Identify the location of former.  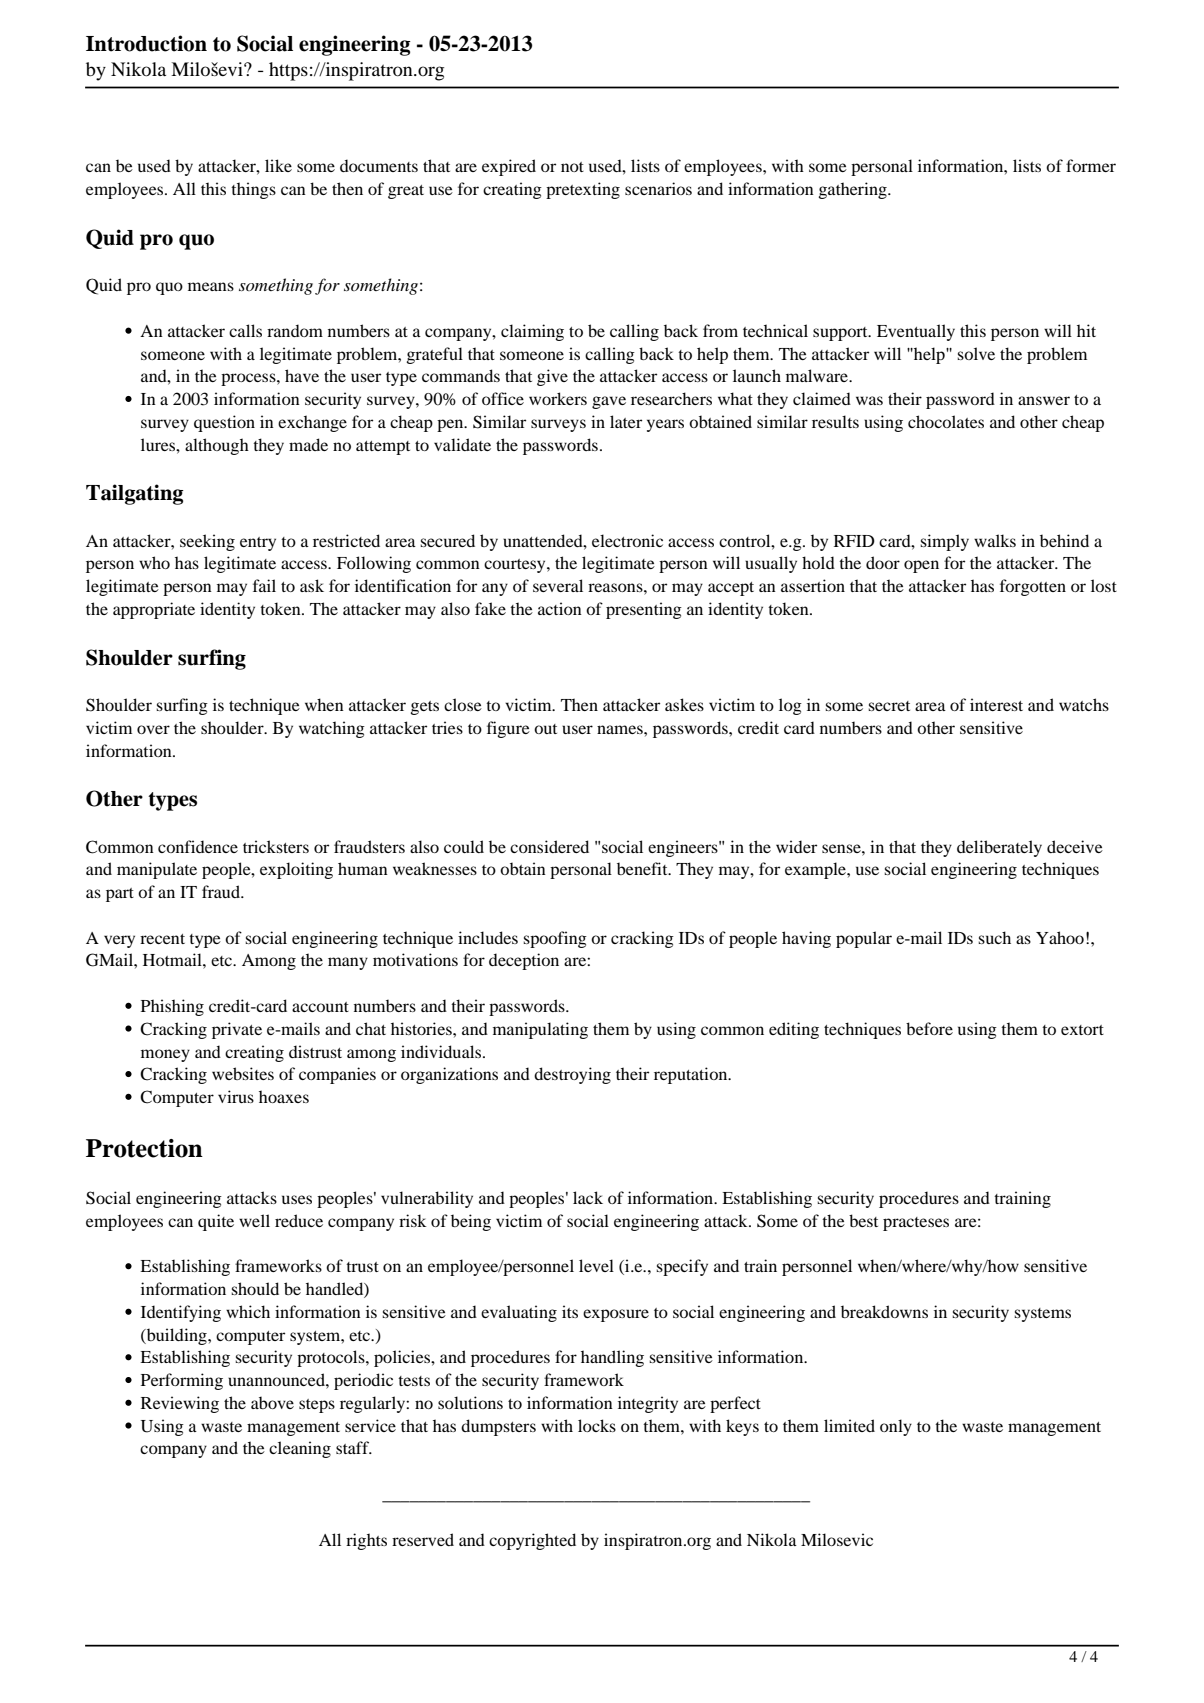
(1091, 165).
